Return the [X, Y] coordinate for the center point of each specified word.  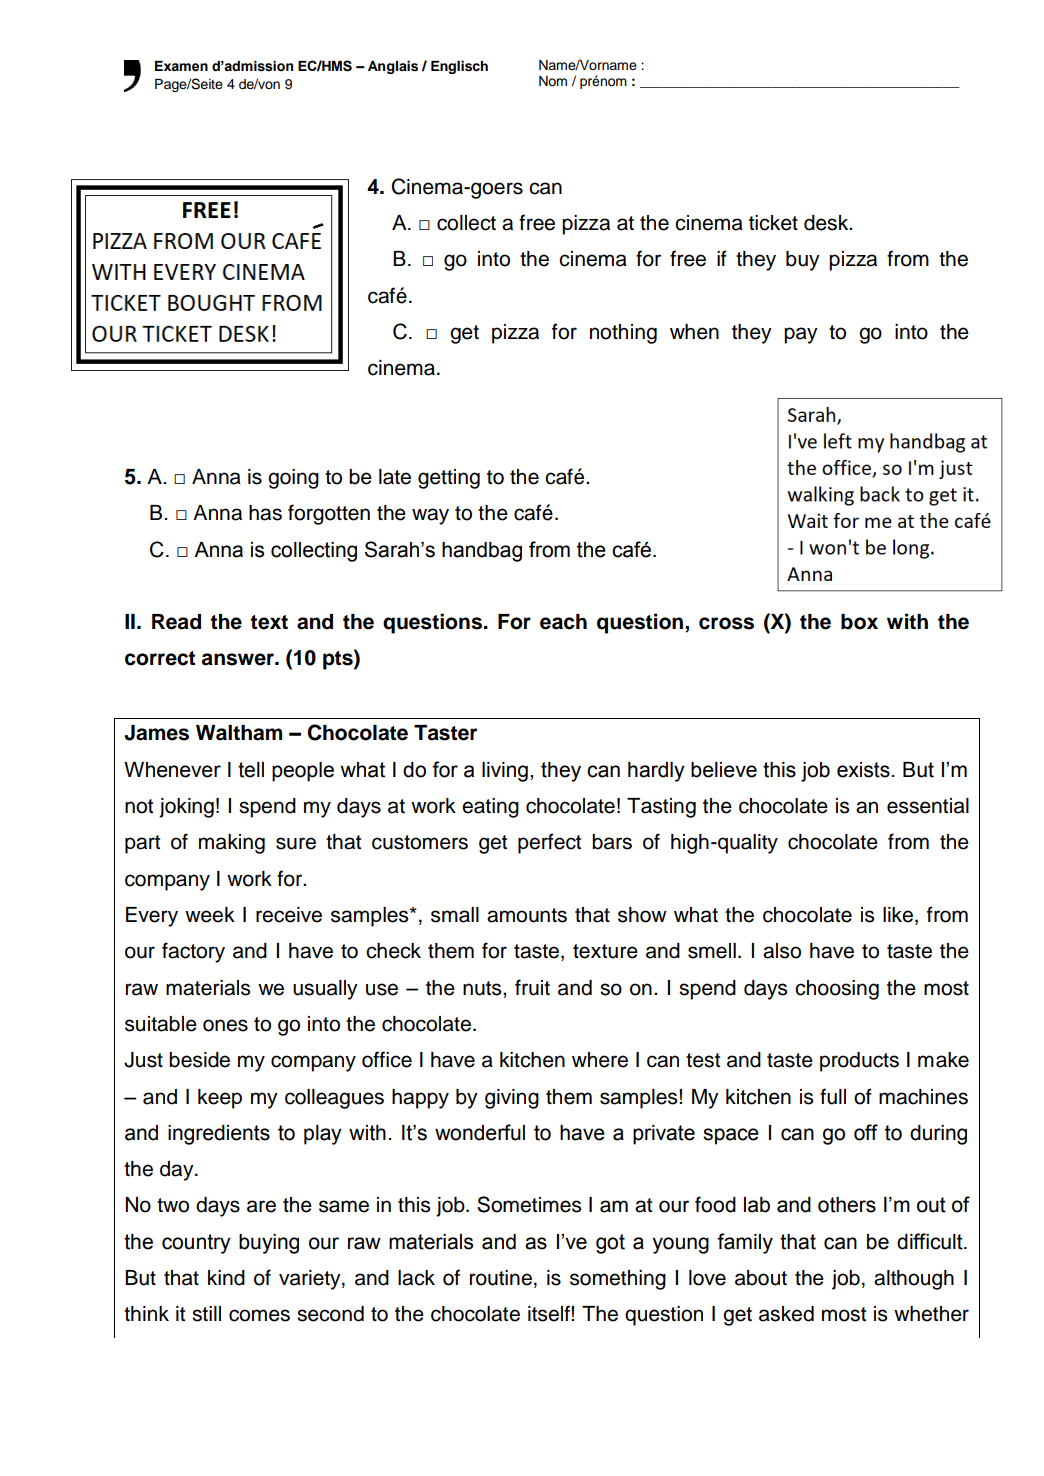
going [293, 479]
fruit [532, 987]
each [563, 622]
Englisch [459, 67]
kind [226, 1278]
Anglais [393, 67]
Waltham [239, 733]
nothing [623, 334]
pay [801, 335]
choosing [837, 990]
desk [827, 223]
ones [225, 1025]
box [859, 622]
